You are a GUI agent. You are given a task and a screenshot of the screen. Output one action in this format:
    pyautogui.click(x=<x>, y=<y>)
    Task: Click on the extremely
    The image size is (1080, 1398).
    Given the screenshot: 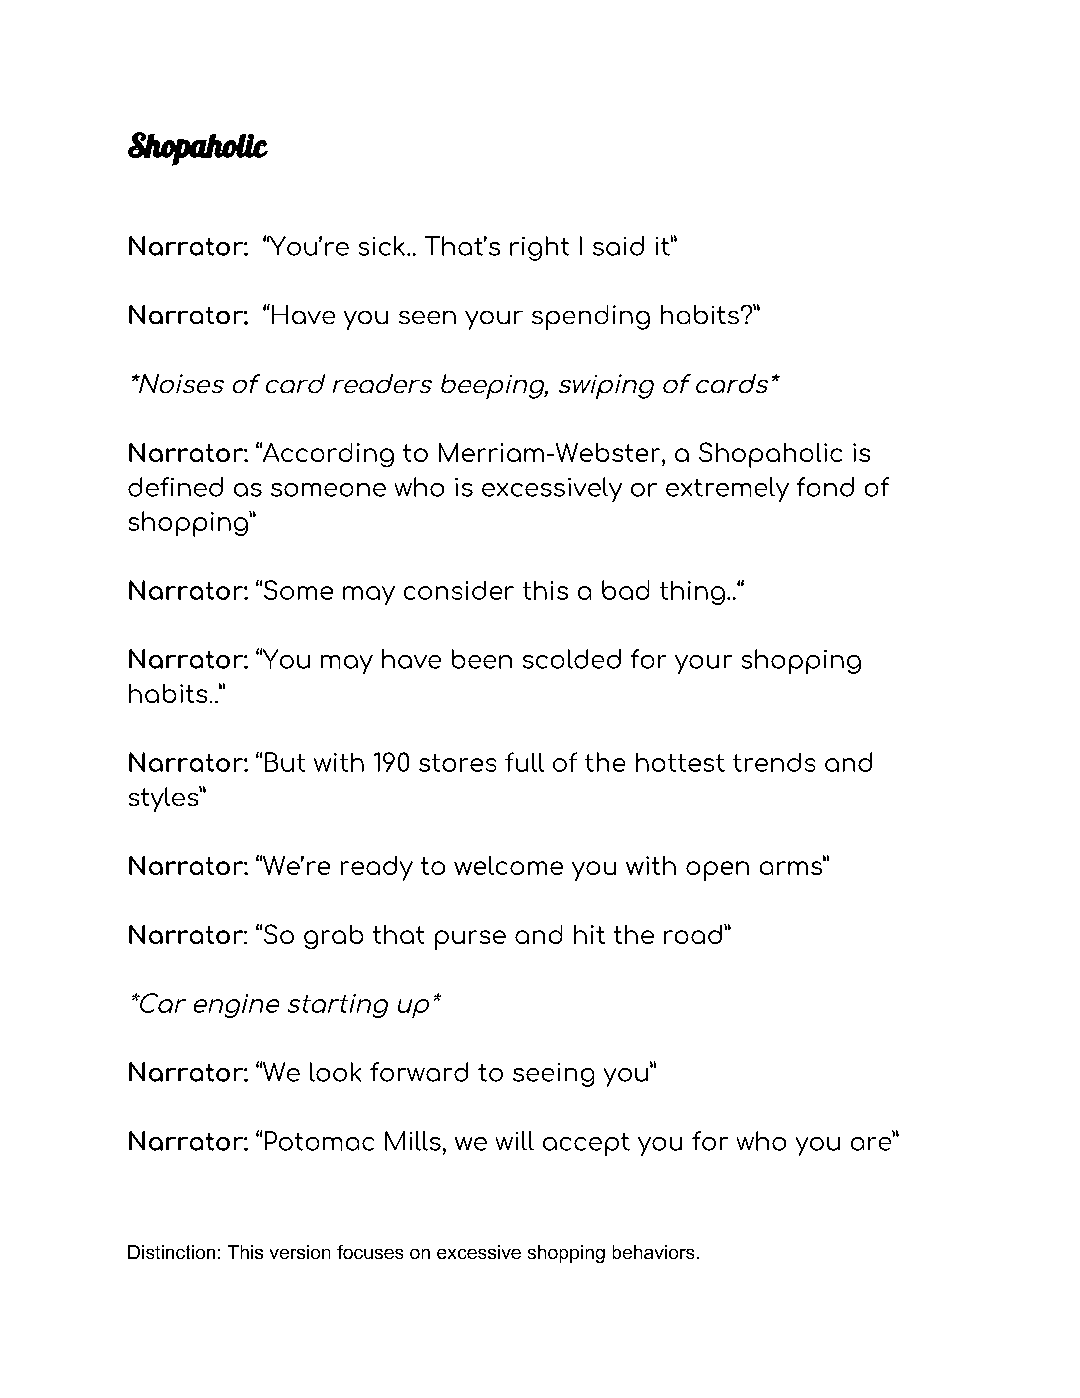 What is the action you would take?
    pyautogui.click(x=727, y=489)
